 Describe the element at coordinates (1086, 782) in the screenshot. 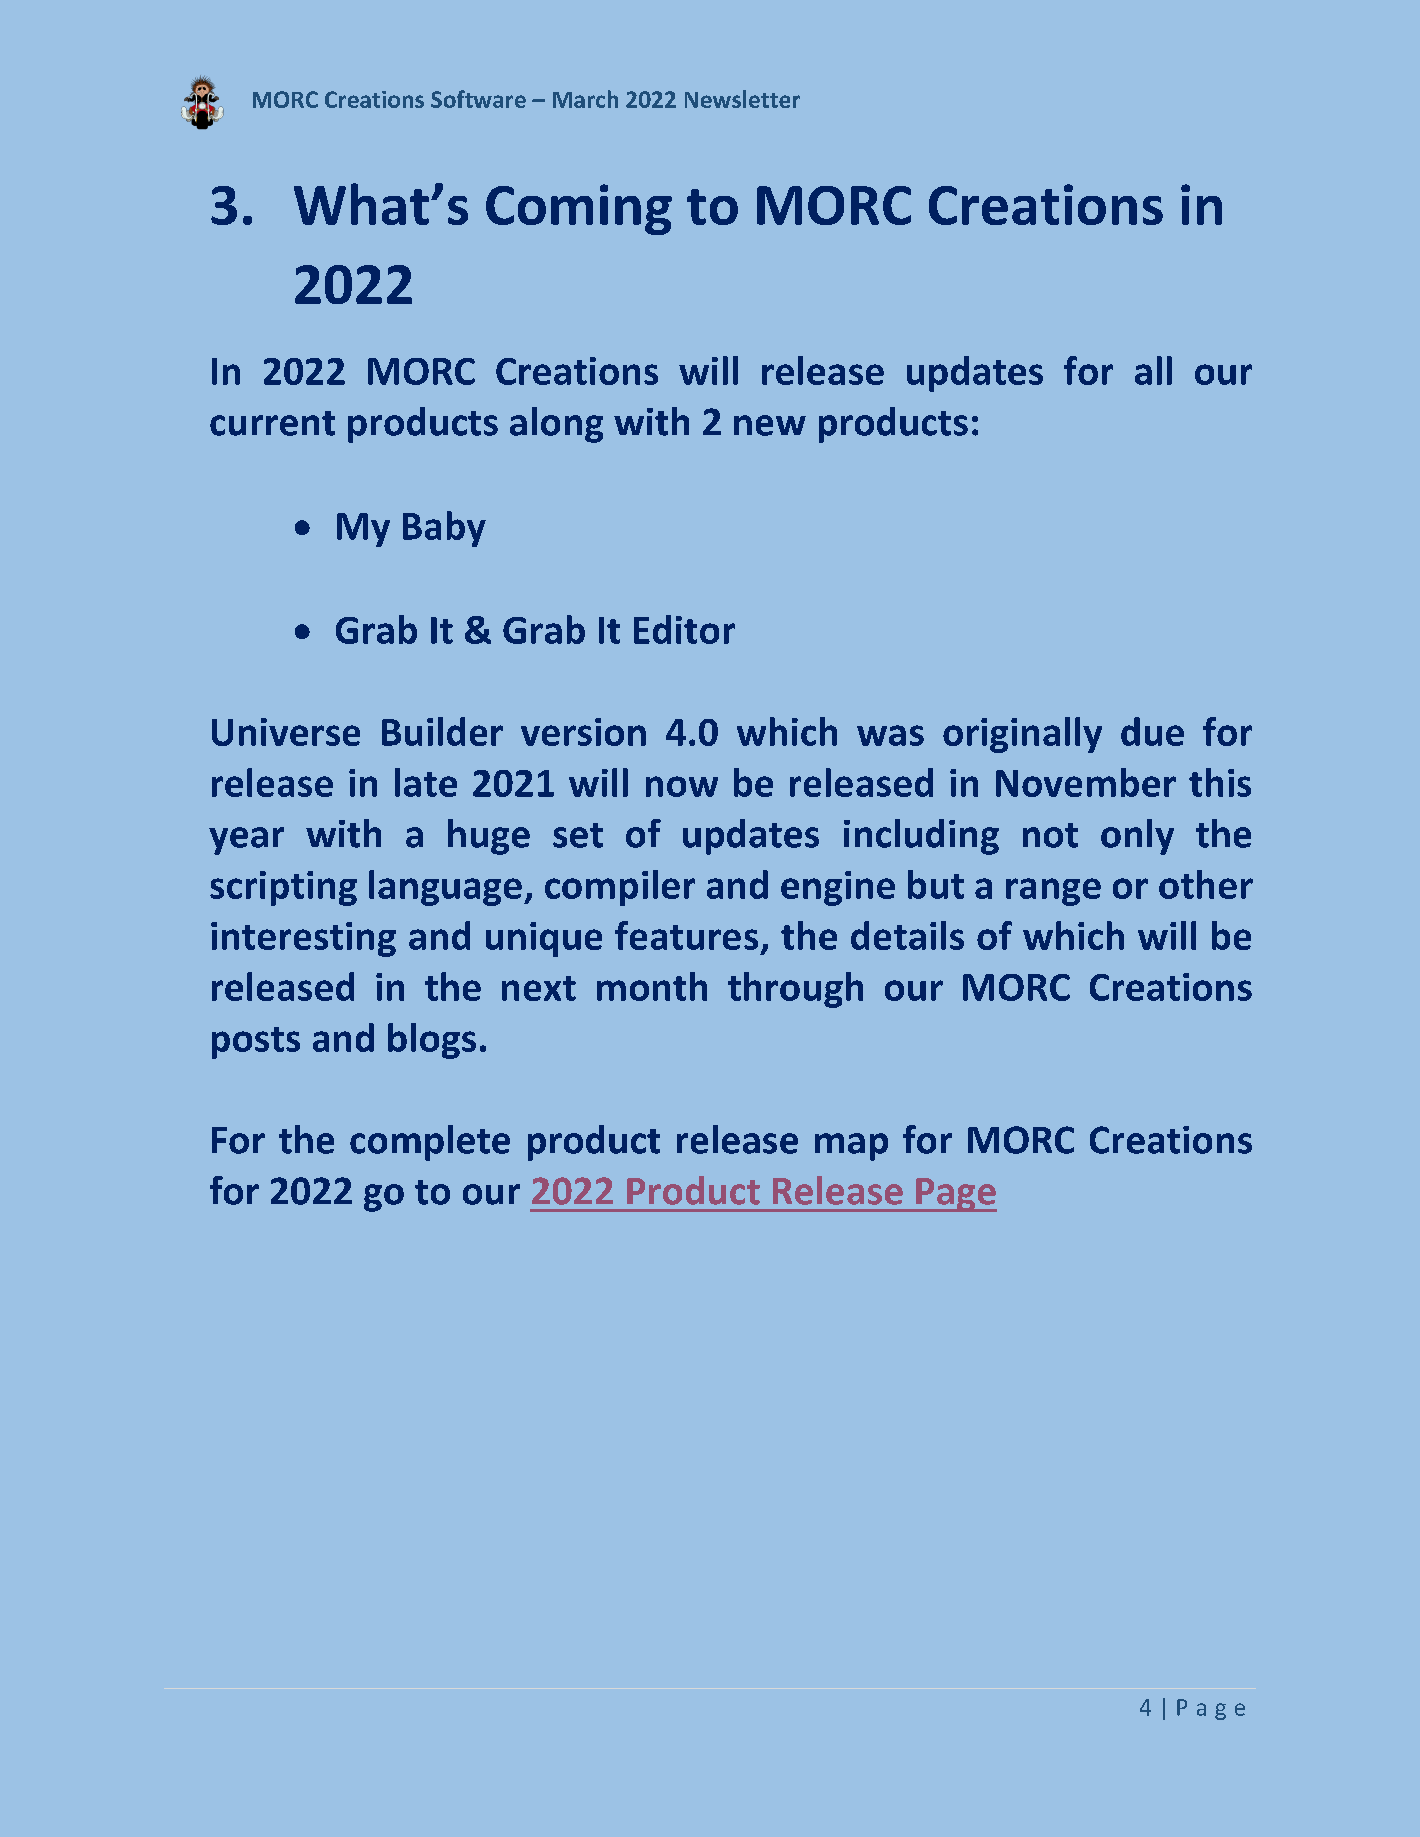

I see `November` at that location.
